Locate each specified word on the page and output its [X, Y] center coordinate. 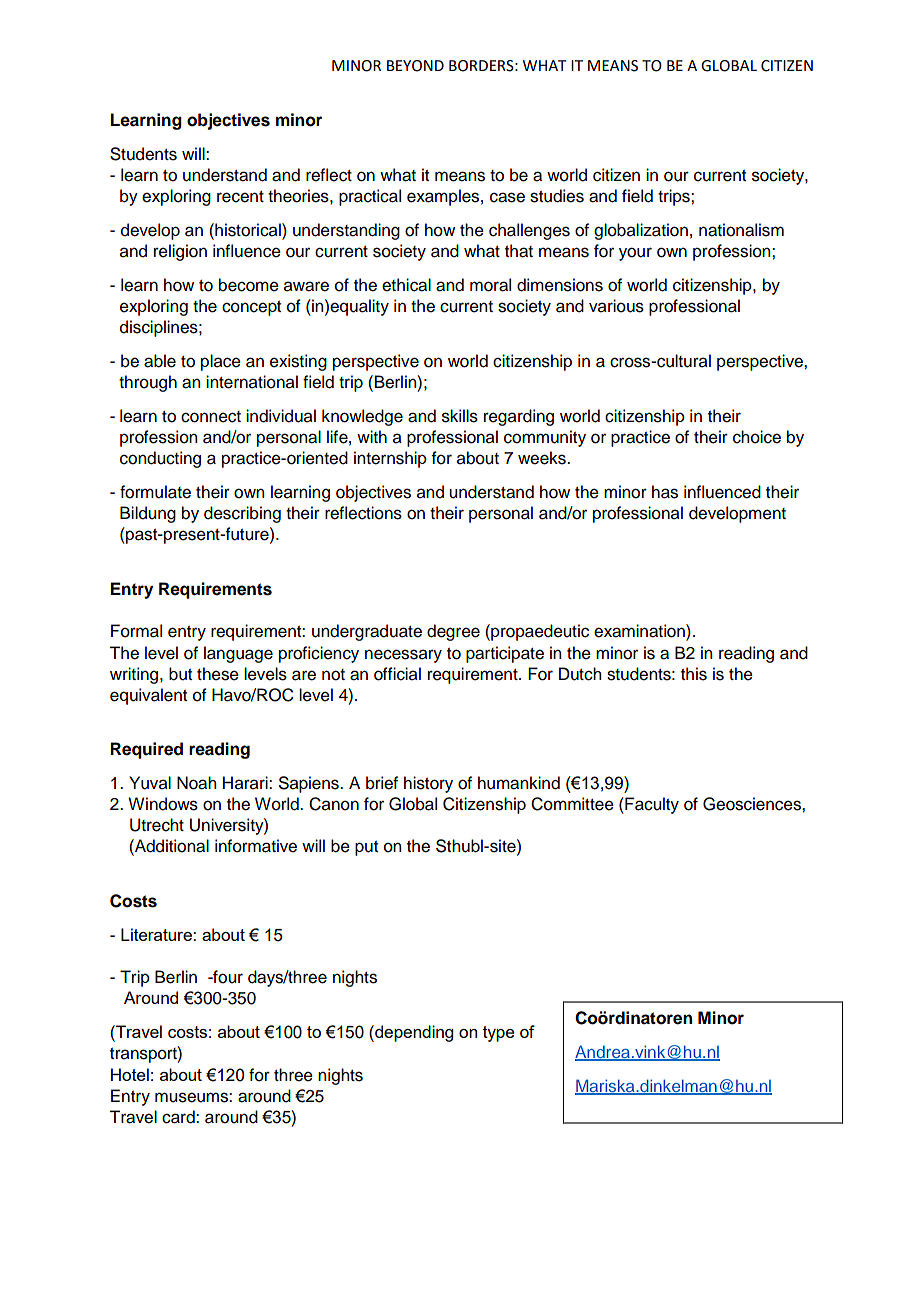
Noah [196, 783]
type [499, 1034]
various [616, 306]
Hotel [130, 1074]
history [428, 784]
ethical [406, 285]
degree [453, 632]
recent [240, 197]
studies [557, 196]
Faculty [651, 805]
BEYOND [415, 66]
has [665, 492]
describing [242, 514]
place [221, 362]
